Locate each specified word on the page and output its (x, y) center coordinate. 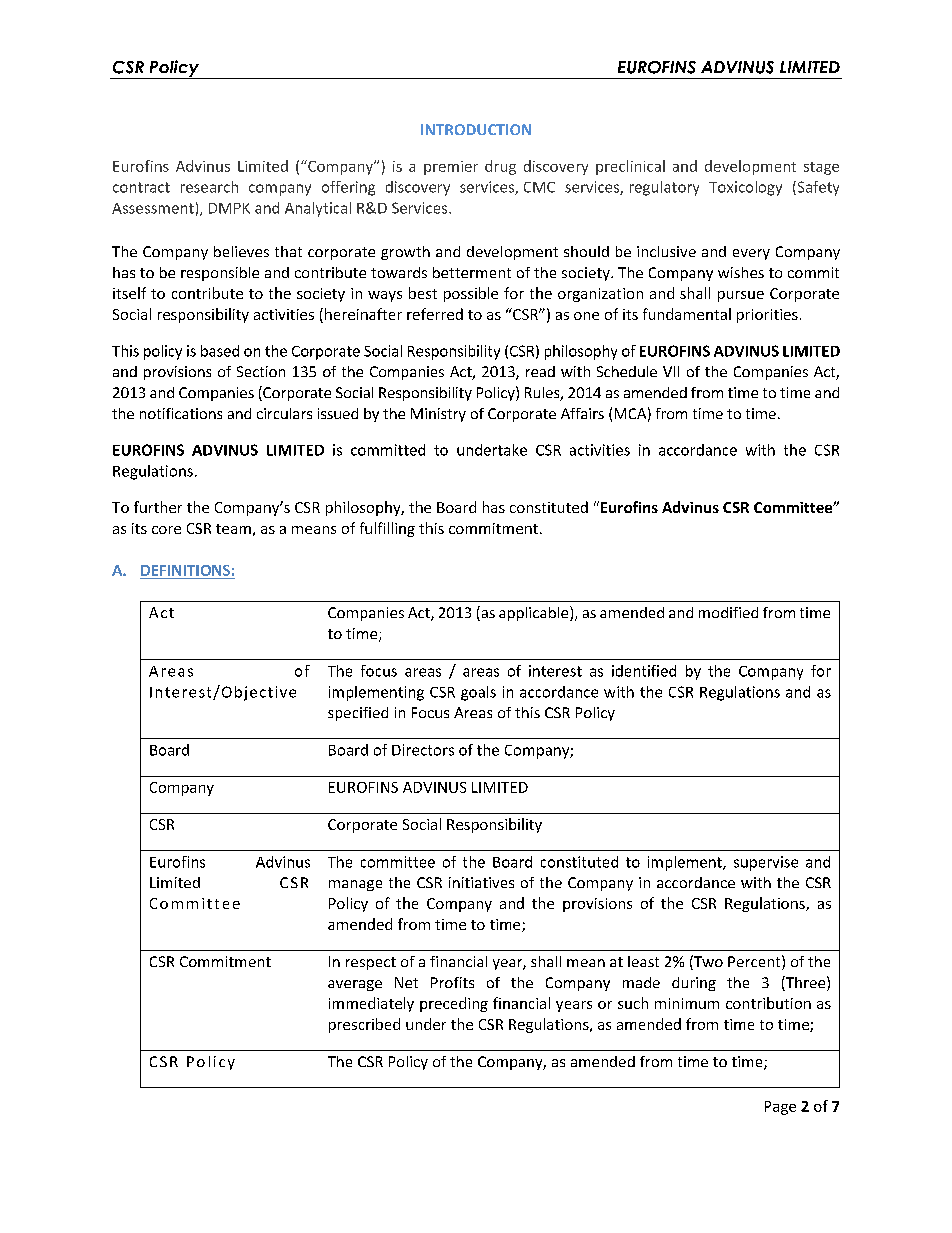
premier (451, 168)
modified (728, 612)
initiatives (481, 882)
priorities (767, 316)
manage (355, 885)
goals (478, 693)
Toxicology (745, 188)
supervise (766, 863)
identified (644, 671)
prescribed (364, 1025)
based (220, 351)
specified (358, 714)
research (209, 187)
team (233, 529)
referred (435, 314)
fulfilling (387, 529)
